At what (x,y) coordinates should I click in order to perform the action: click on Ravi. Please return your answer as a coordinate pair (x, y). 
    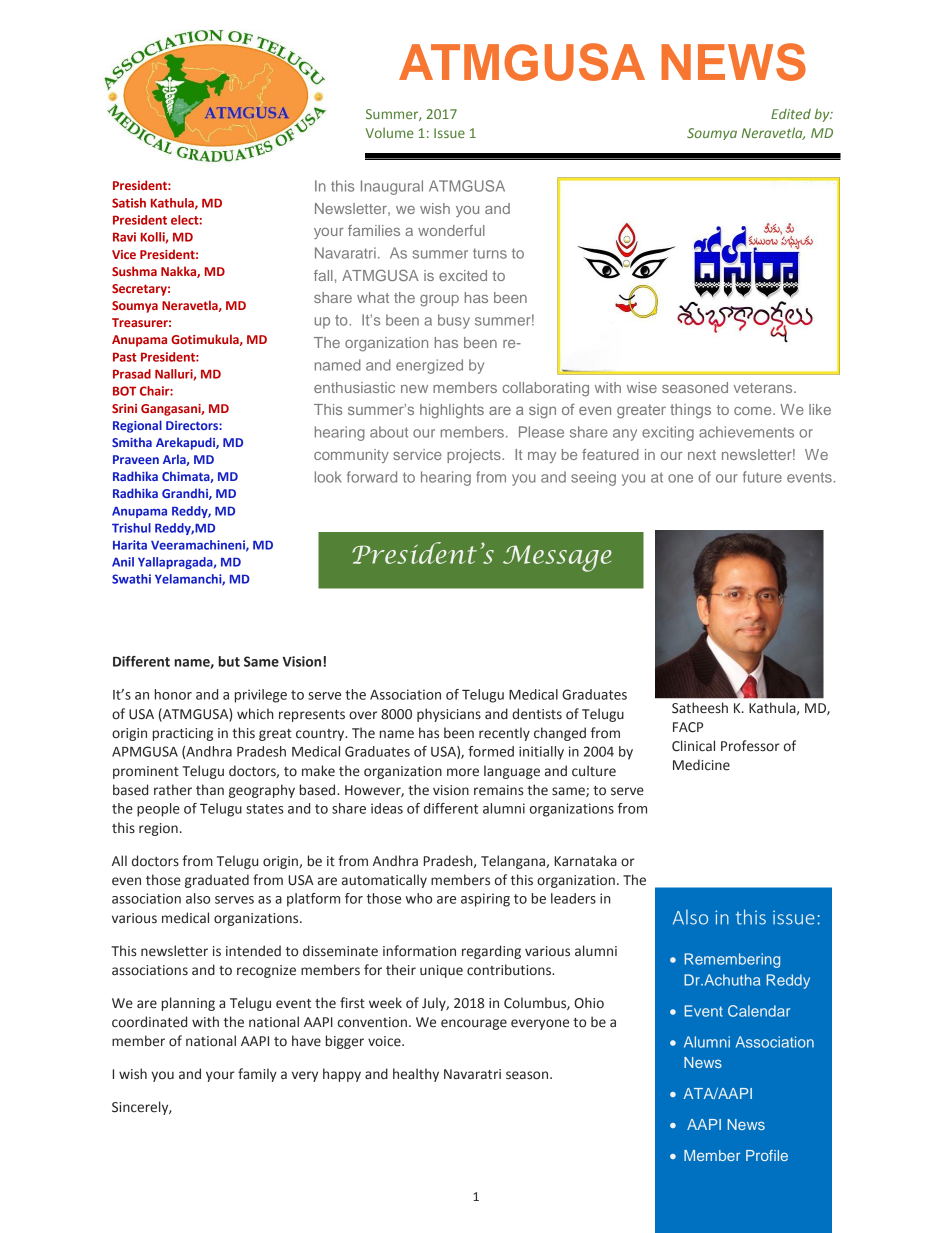
    Looking at the image, I should click on (124, 237).
